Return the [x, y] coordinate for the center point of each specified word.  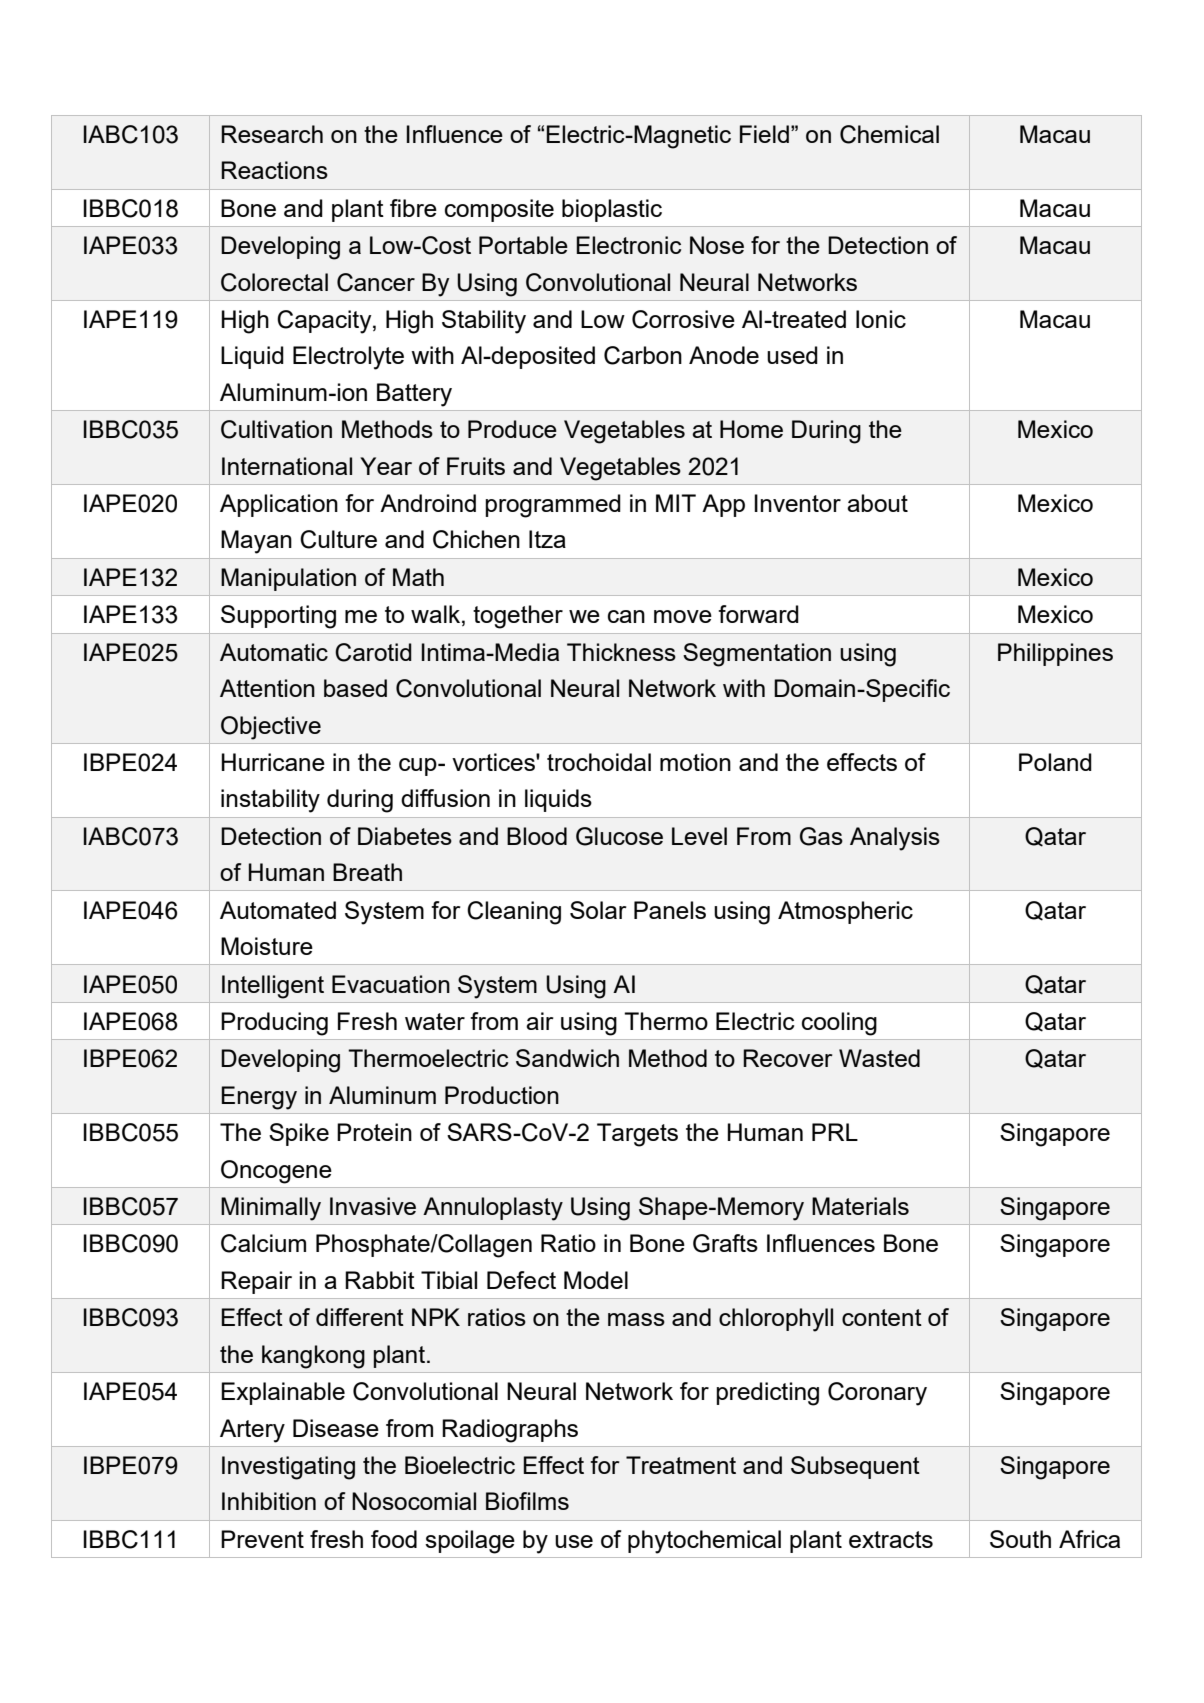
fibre [413, 208]
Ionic [881, 319]
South [1020, 1539]
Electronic [628, 245]
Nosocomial [414, 1501]
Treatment [681, 1465]
